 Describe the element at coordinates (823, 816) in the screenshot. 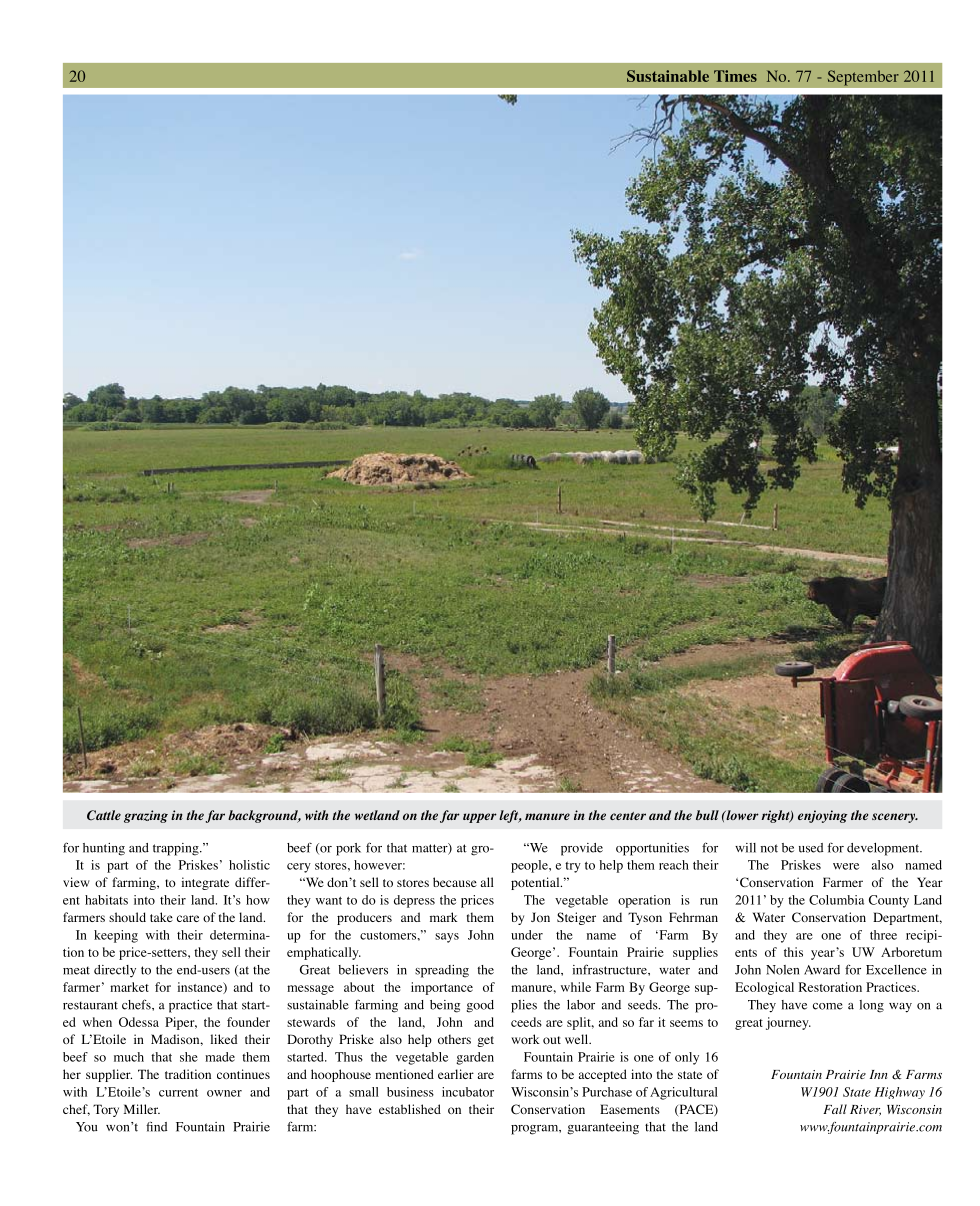

I see `enjoying` at that location.
